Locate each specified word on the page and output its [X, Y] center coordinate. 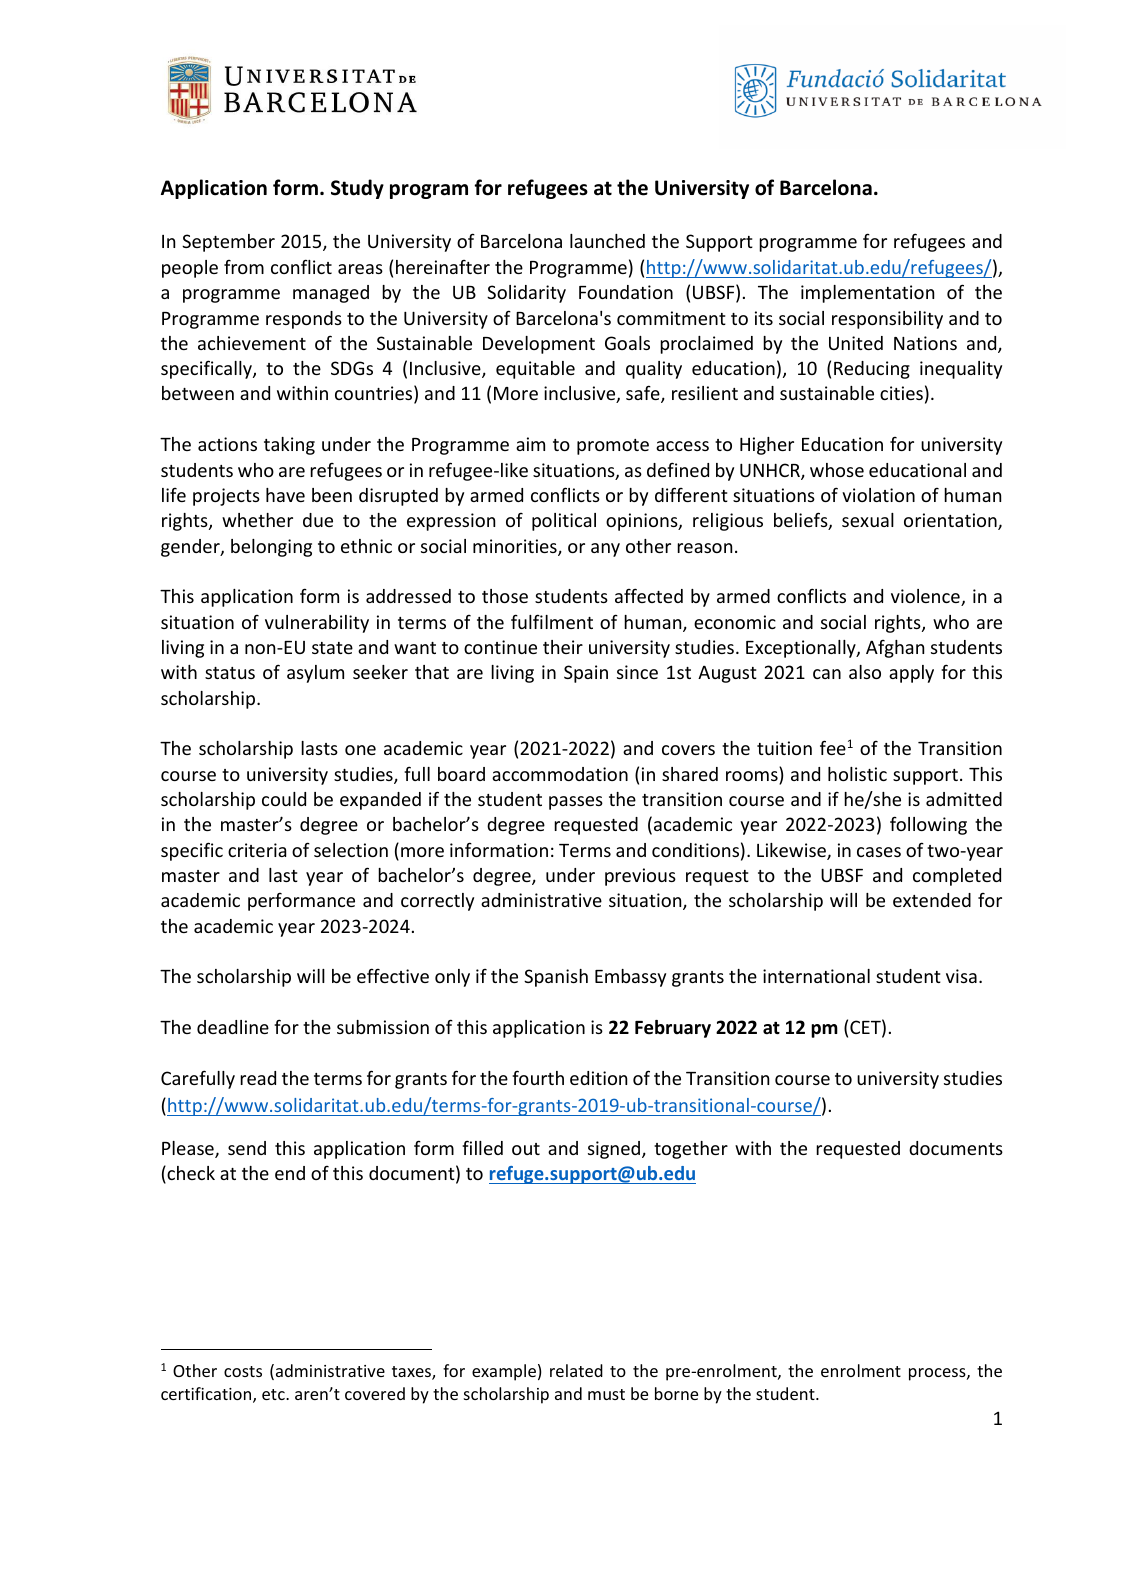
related [576, 1370]
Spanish [556, 978]
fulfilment [552, 621]
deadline [233, 1027]
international [816, 976]
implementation [867, 294]
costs [243, 1371]
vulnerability [317, 624]
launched [607, 241]
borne [676, 1393]
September [228, 243]
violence [926, 597]
